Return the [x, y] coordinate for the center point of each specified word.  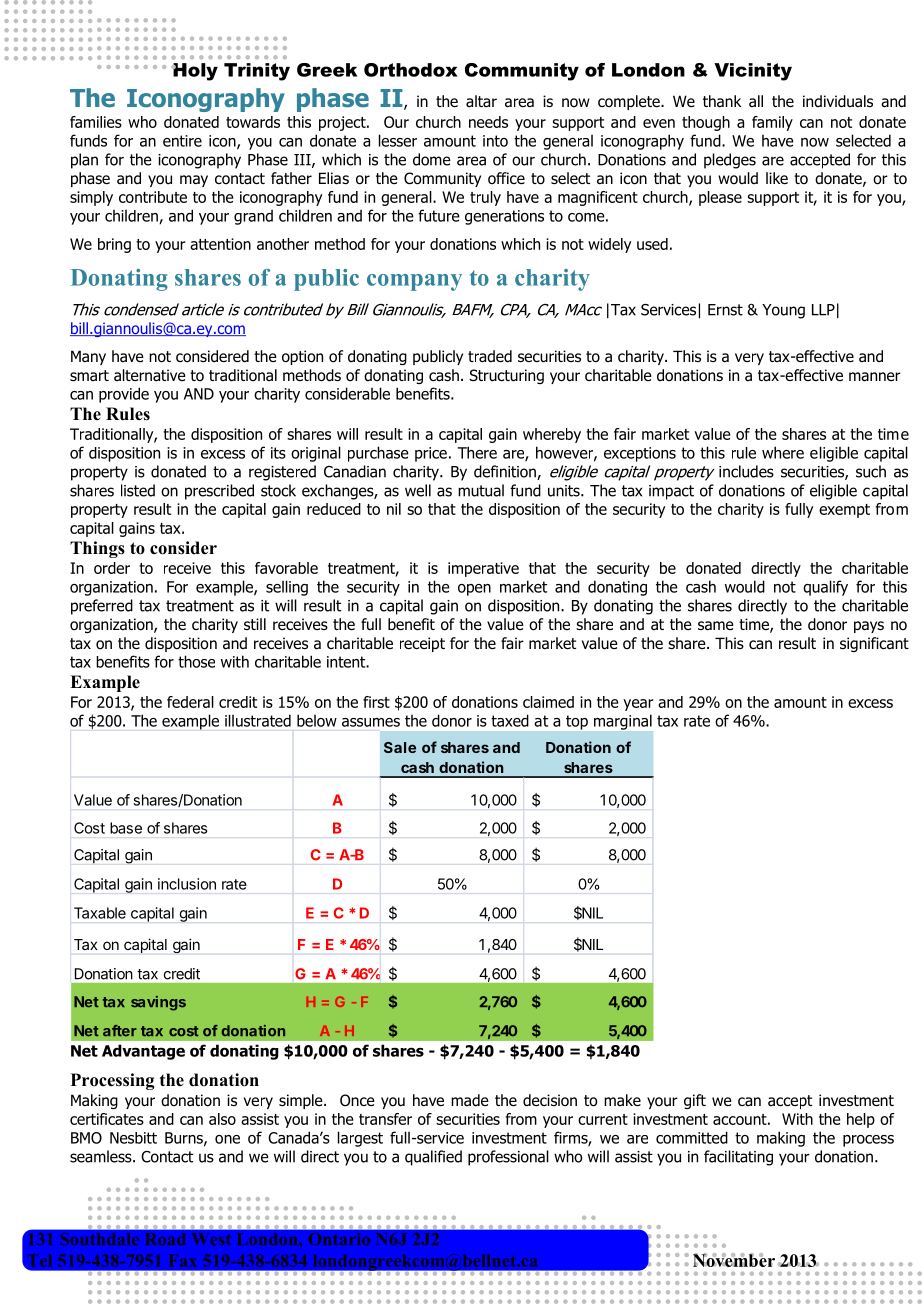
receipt [422, 644]
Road [166, 1239]
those [196, 661]
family [772, 123]
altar [481, 101]
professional [508, 1158]
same [716, 626]
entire [182, 141]
